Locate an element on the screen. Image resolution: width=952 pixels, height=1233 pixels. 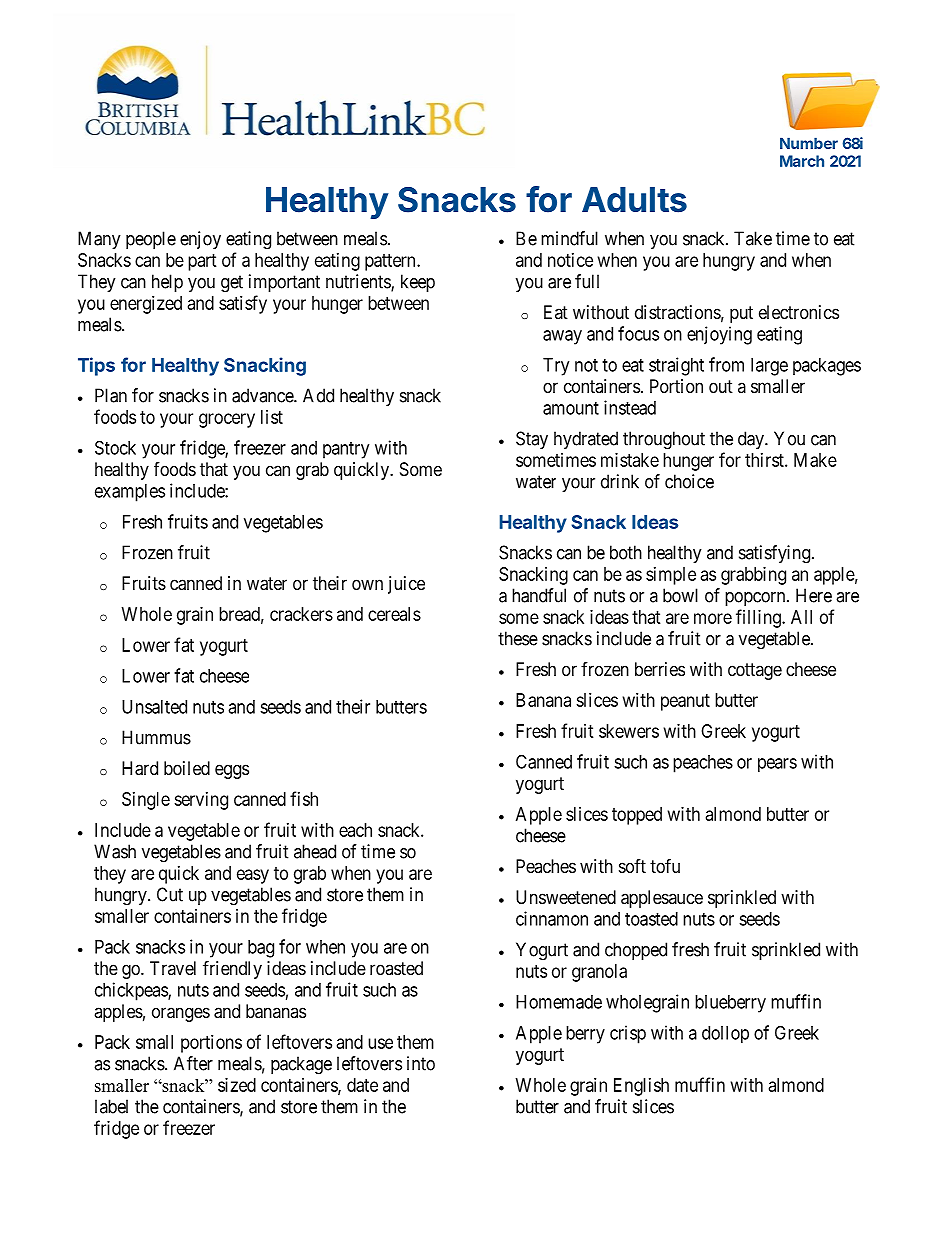
fish is located at coordinates (304, 798).
